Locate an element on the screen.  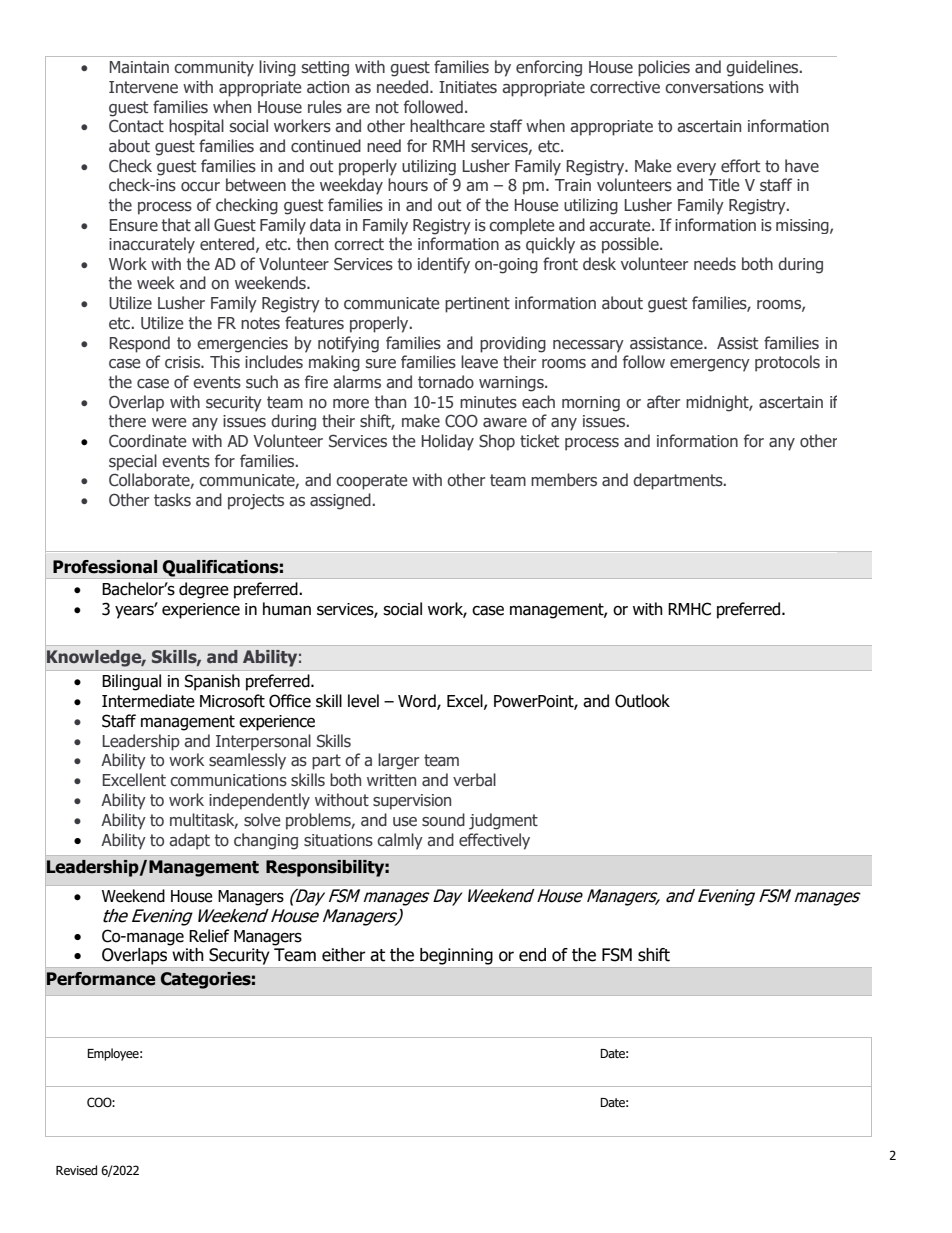
beginning is located at coordinates (456, 956).
